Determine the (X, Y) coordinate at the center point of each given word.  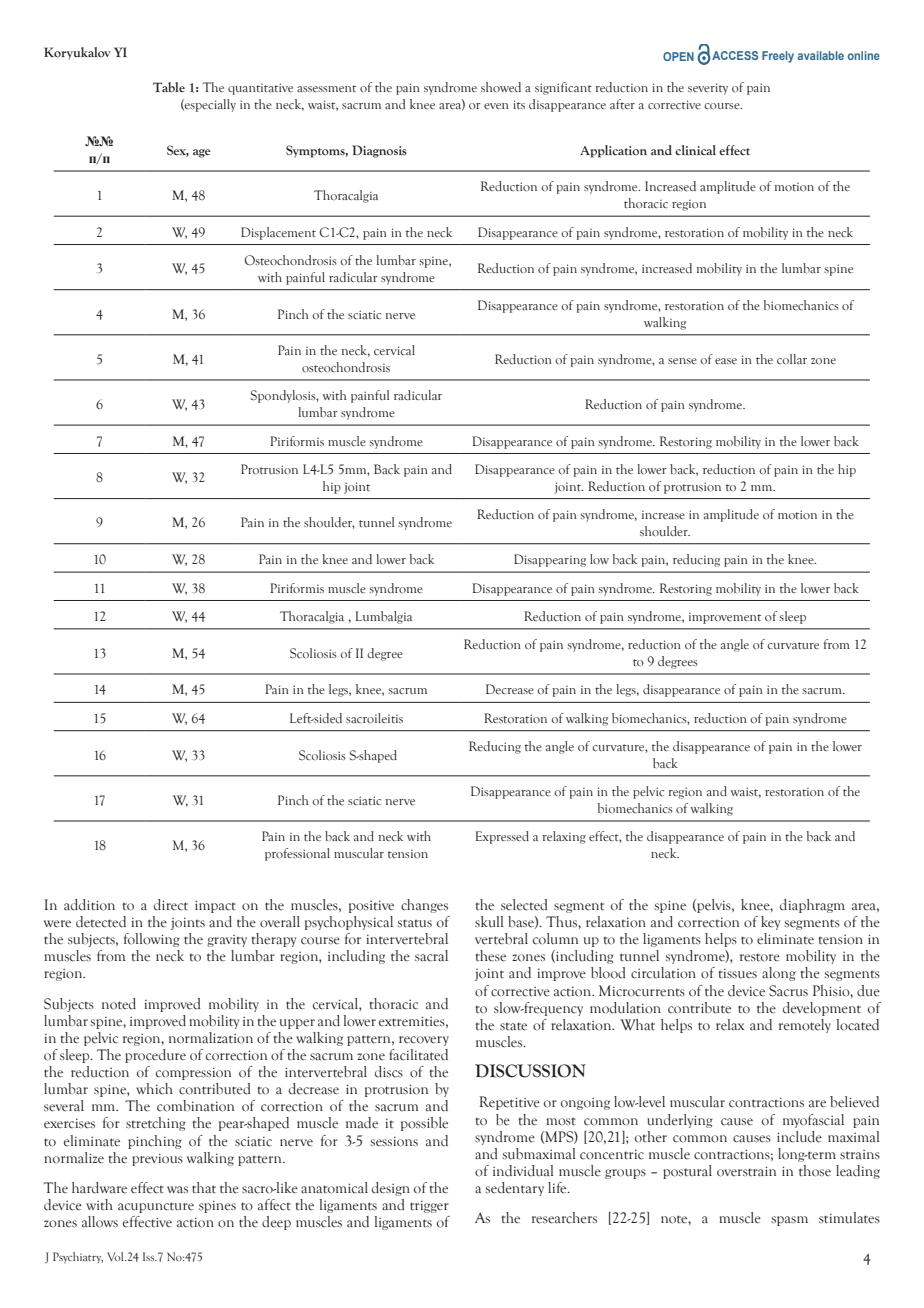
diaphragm (812, 906)
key (770, 923)
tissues (737, 974)
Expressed (502, 837)
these (490, 956)
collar (792, 359)
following (152, 940)
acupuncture (156, 1207)
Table (169, 87)
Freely (778, 57)
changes (424, 906)
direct (171, 905)
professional (297, 854)
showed (501, 87)
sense (682, 361)
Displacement (278, 233)
